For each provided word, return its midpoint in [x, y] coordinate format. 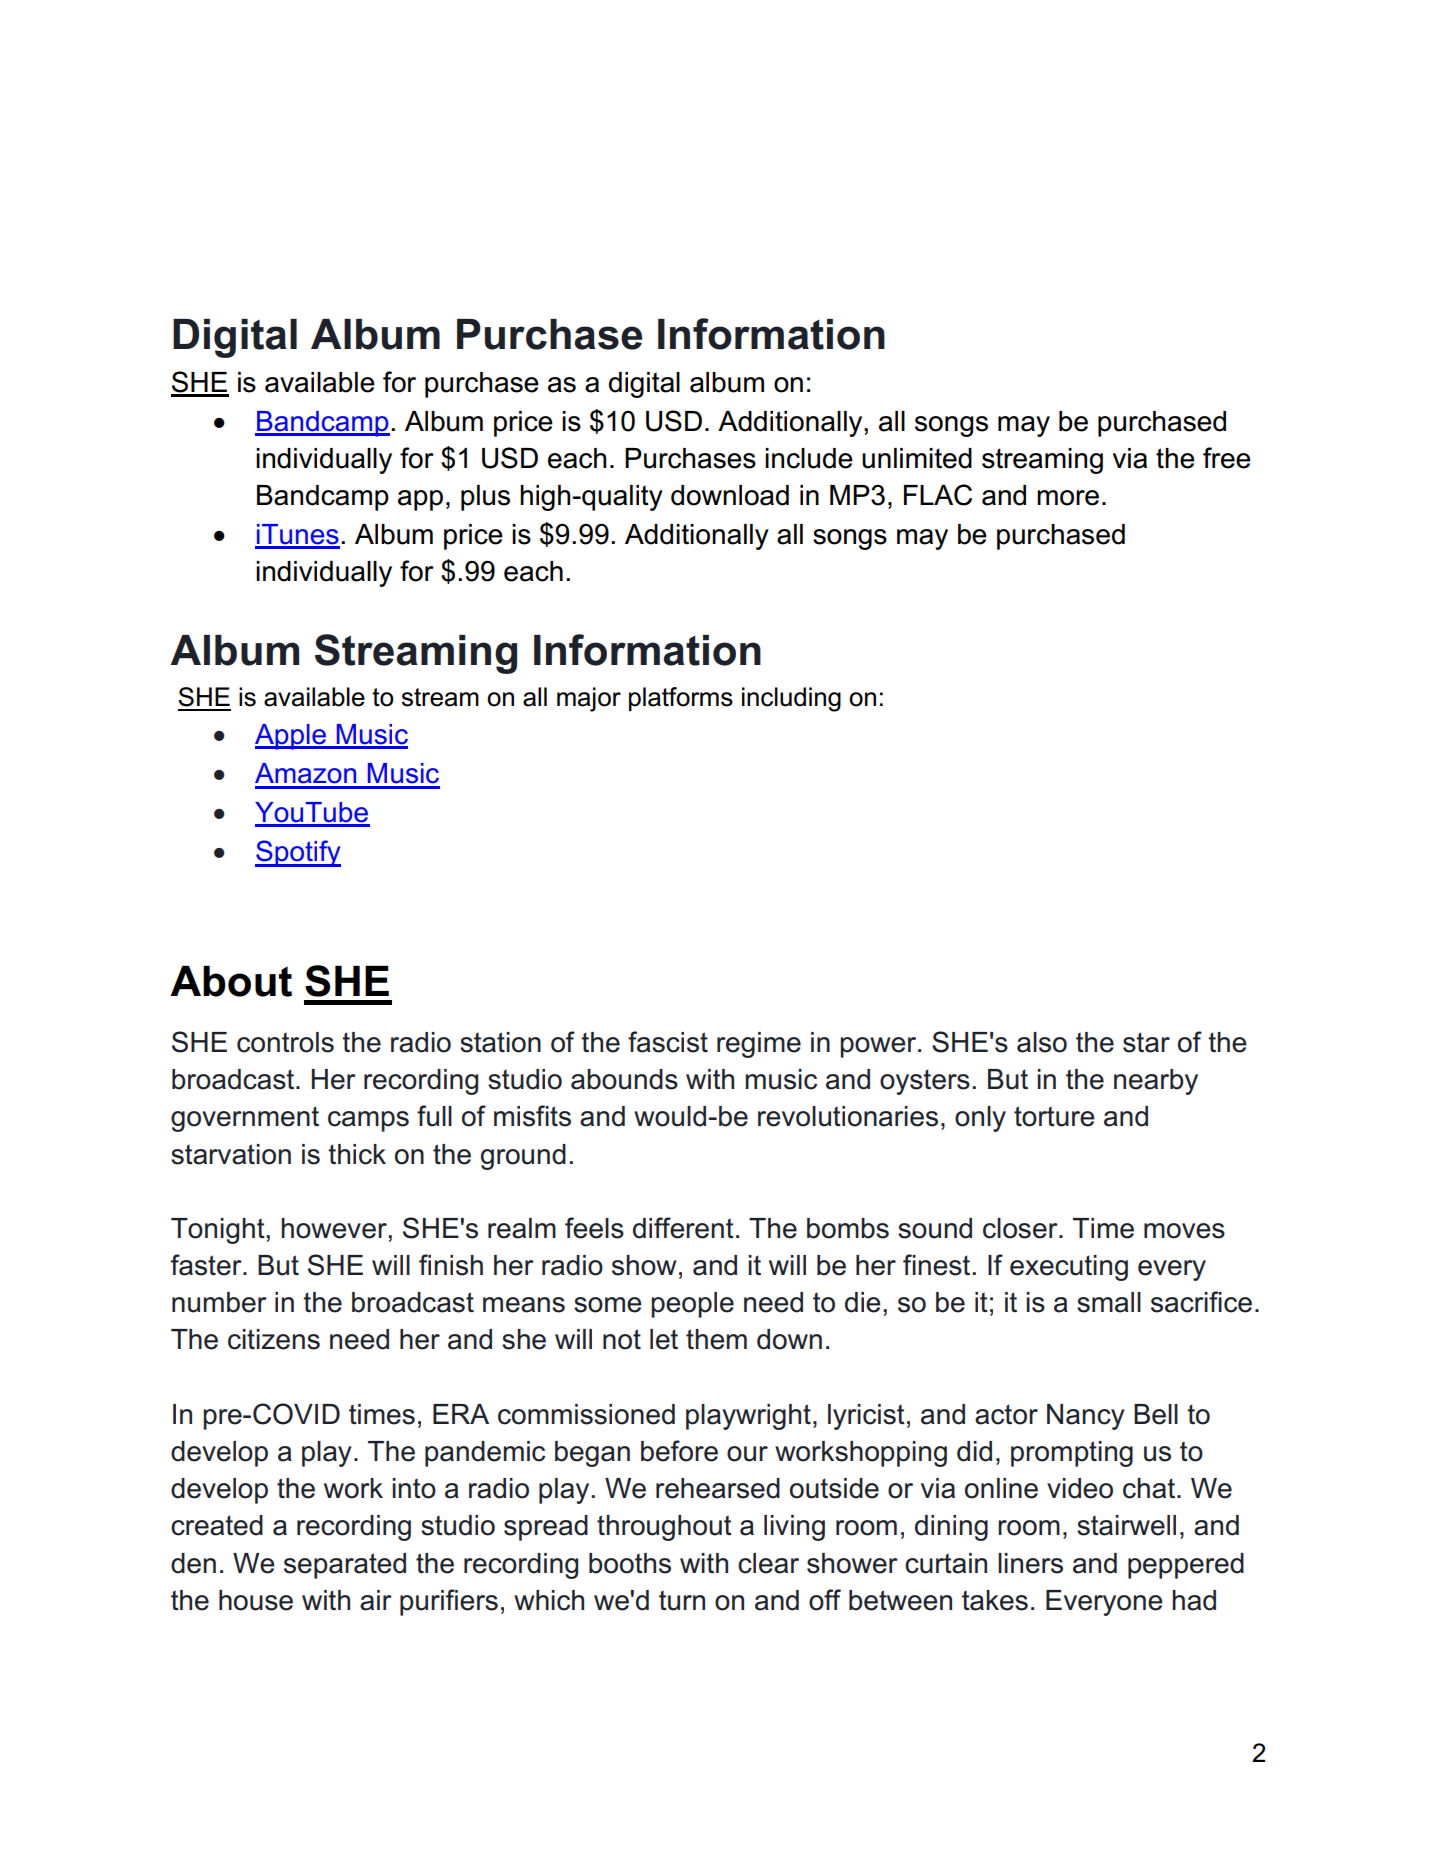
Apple [291, 737]
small [1109, 1302]
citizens [274, 1339]
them [716, 1339]
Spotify [298, 853]
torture [1054, 1116]
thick [357, 1154]
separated [345, 1566]
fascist [668, 1042]
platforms [681, 699]
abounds [624, 1079]
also [1042, 1042]
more [1068, 498]
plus [485, 498]
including [791, 699]
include [809, 458]
